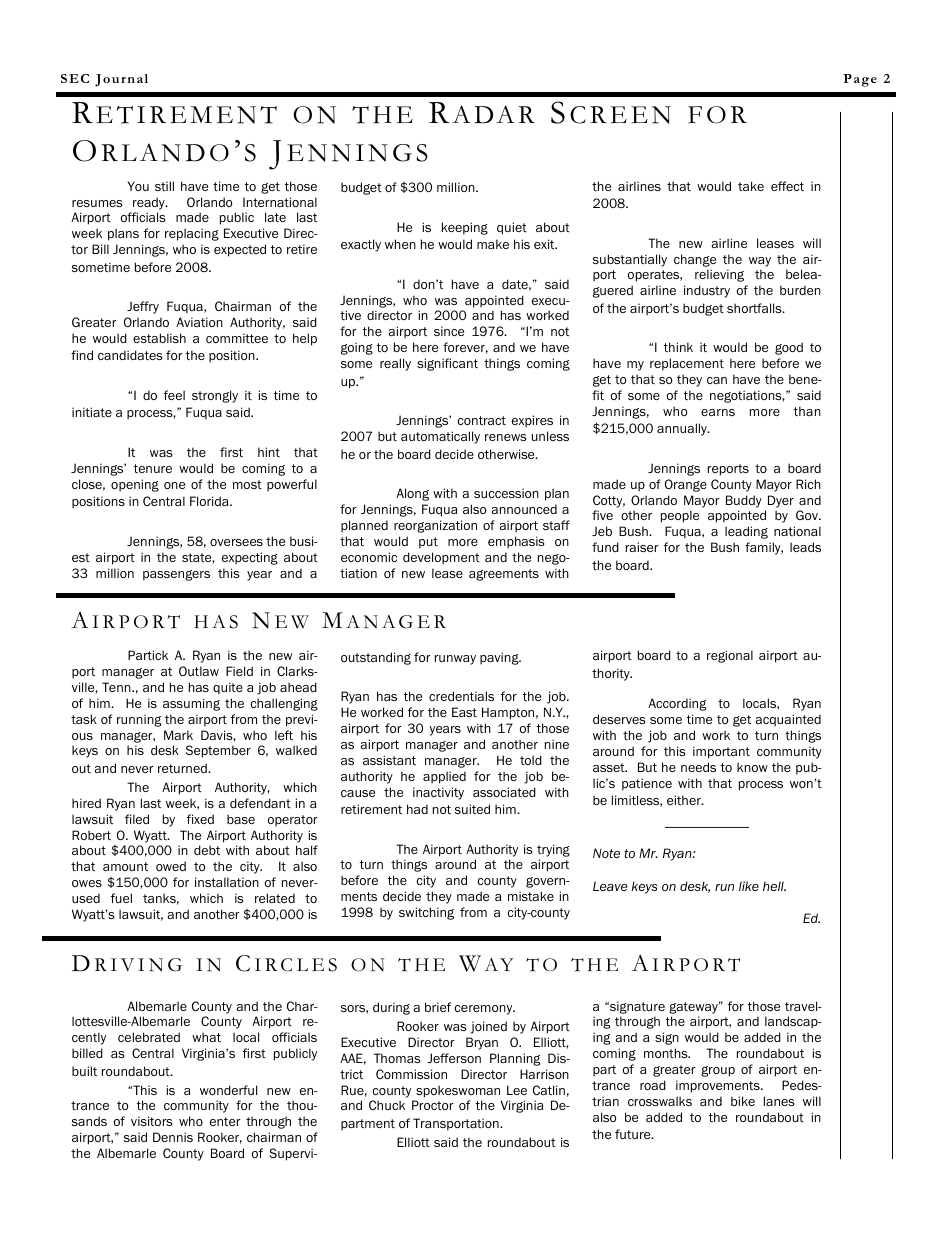 Image resolution: width=952 pixels, height=1233 pixels. Describe the element at coordinates (774, 886) in the screenshot. I see `hell` at that location.
